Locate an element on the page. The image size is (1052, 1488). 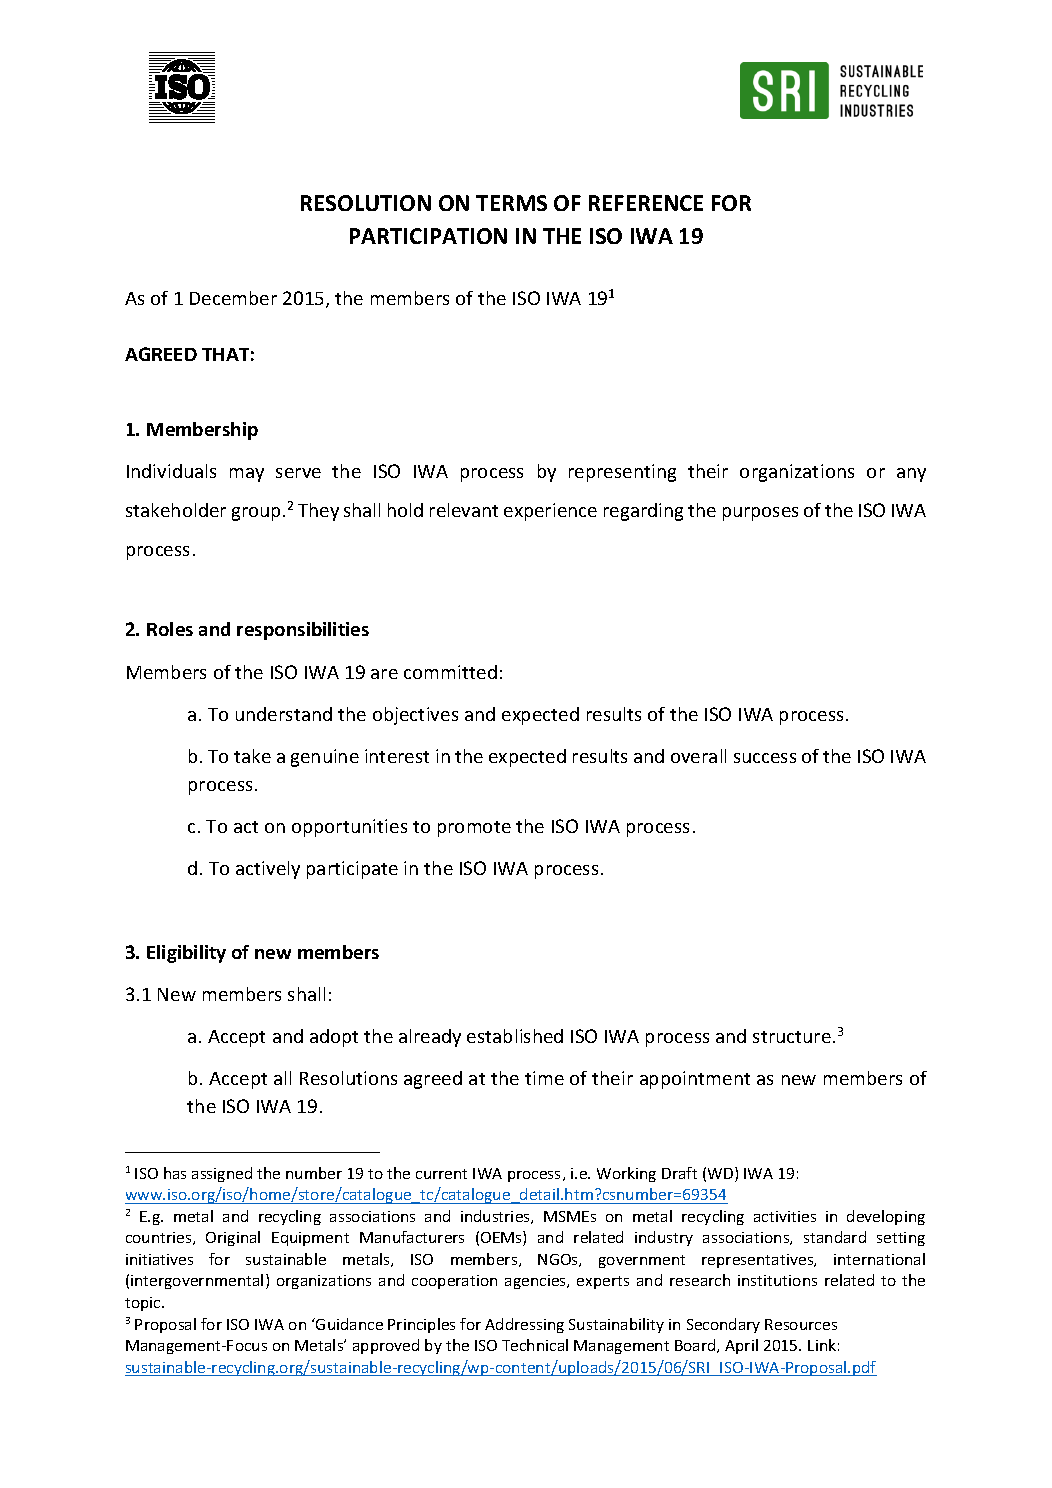
Addressing is located at coordinates (524, 1325).
